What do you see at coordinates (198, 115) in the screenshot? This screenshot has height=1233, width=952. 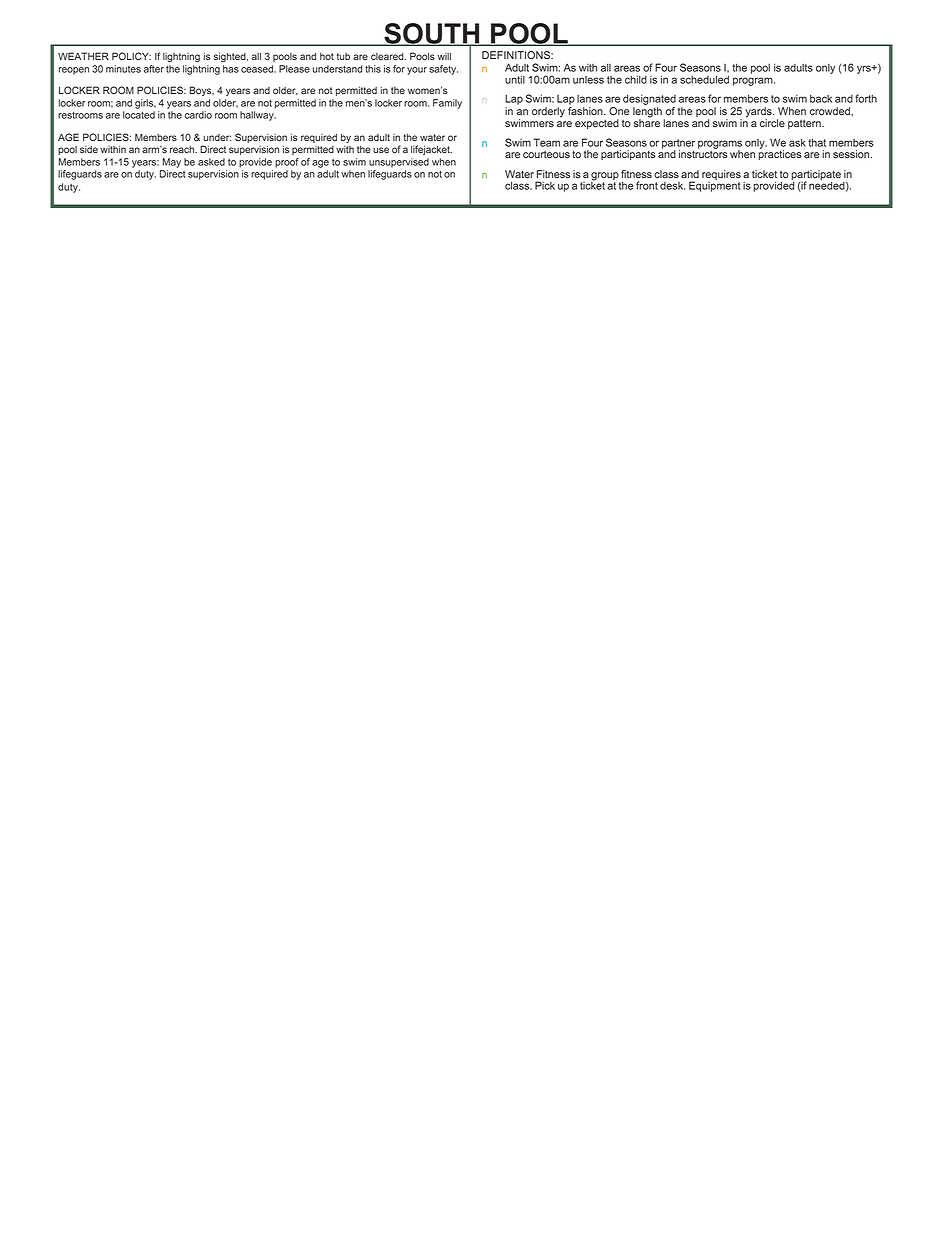 I see `cardio` at bounding box center [198, 115].
